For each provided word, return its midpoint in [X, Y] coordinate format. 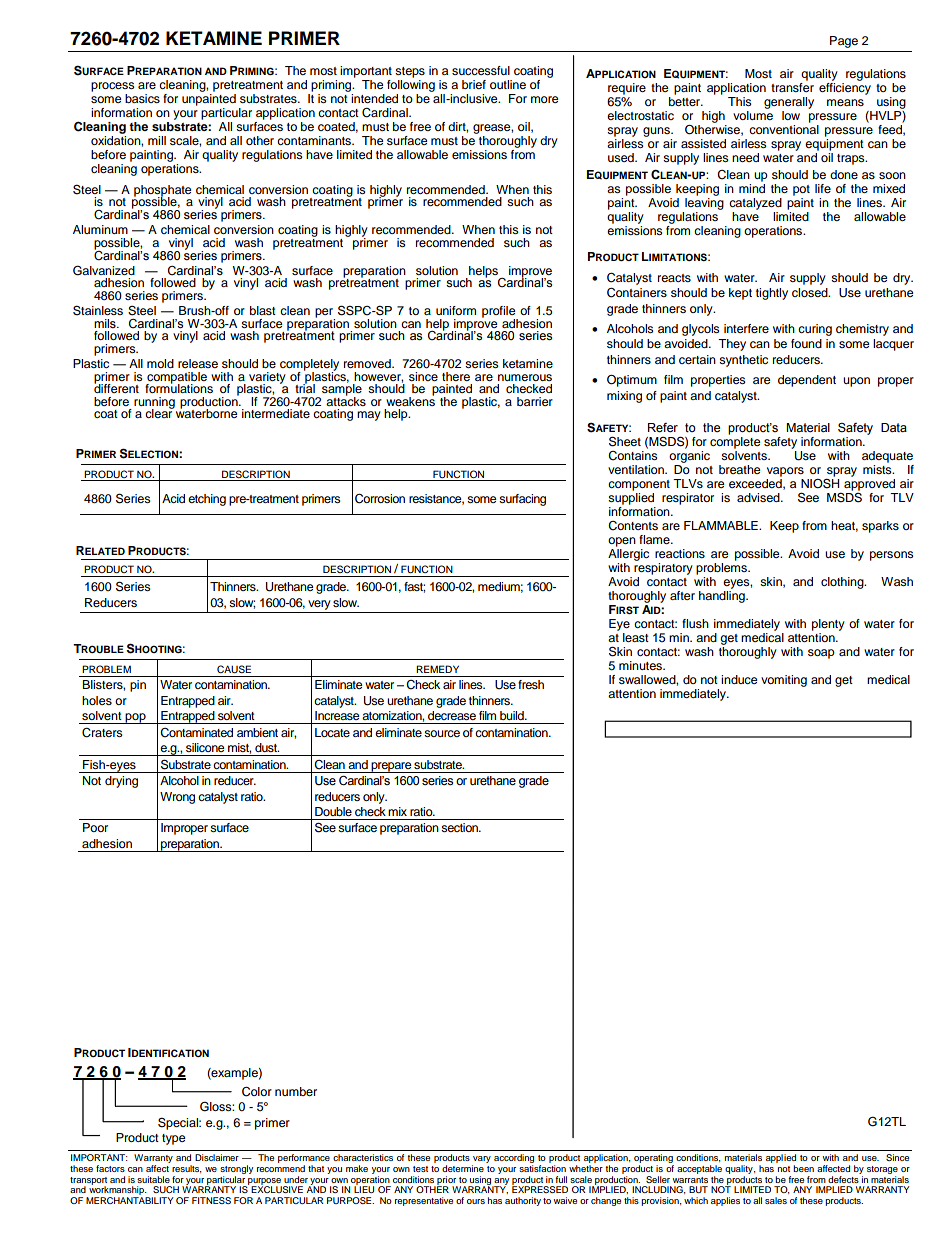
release [198, 363]
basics [142, 98]
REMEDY [437, 669]
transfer [792, 86]
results [187, 1169]
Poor [95, 827]
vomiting [784, 681]
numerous [525, 377]
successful [481, 70]
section [461, 827]
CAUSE [234, 669]
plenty [828, 625]
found [806, 343]
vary [482, 1159]
